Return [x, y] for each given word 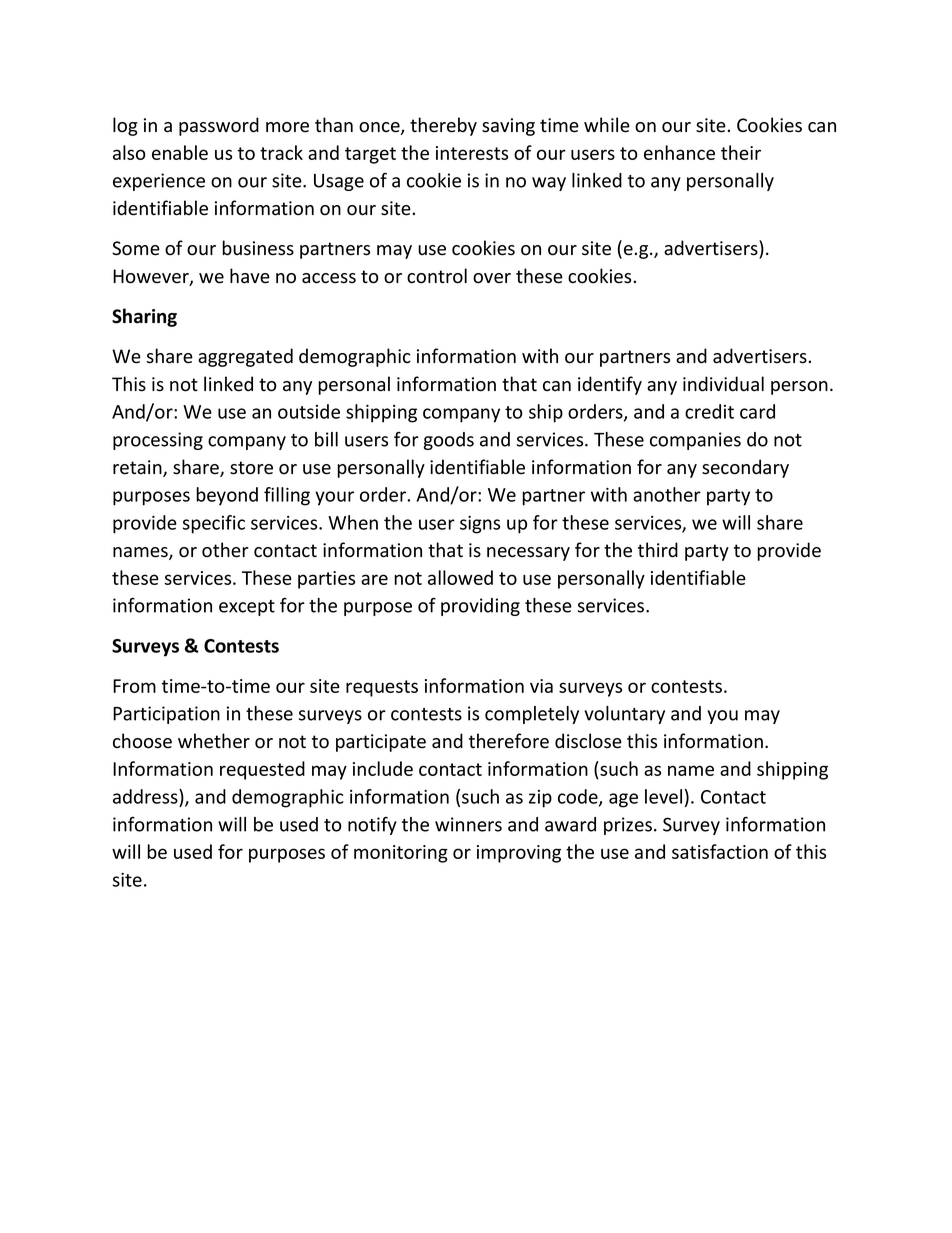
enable [180, 152]
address [146, 796]
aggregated [245, 357]
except [247, 608]
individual [723, 384]
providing [480, 607]
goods [448, 441]
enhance [679, 152]
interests [472, 153]
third [658, 550]
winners [468, 824]
